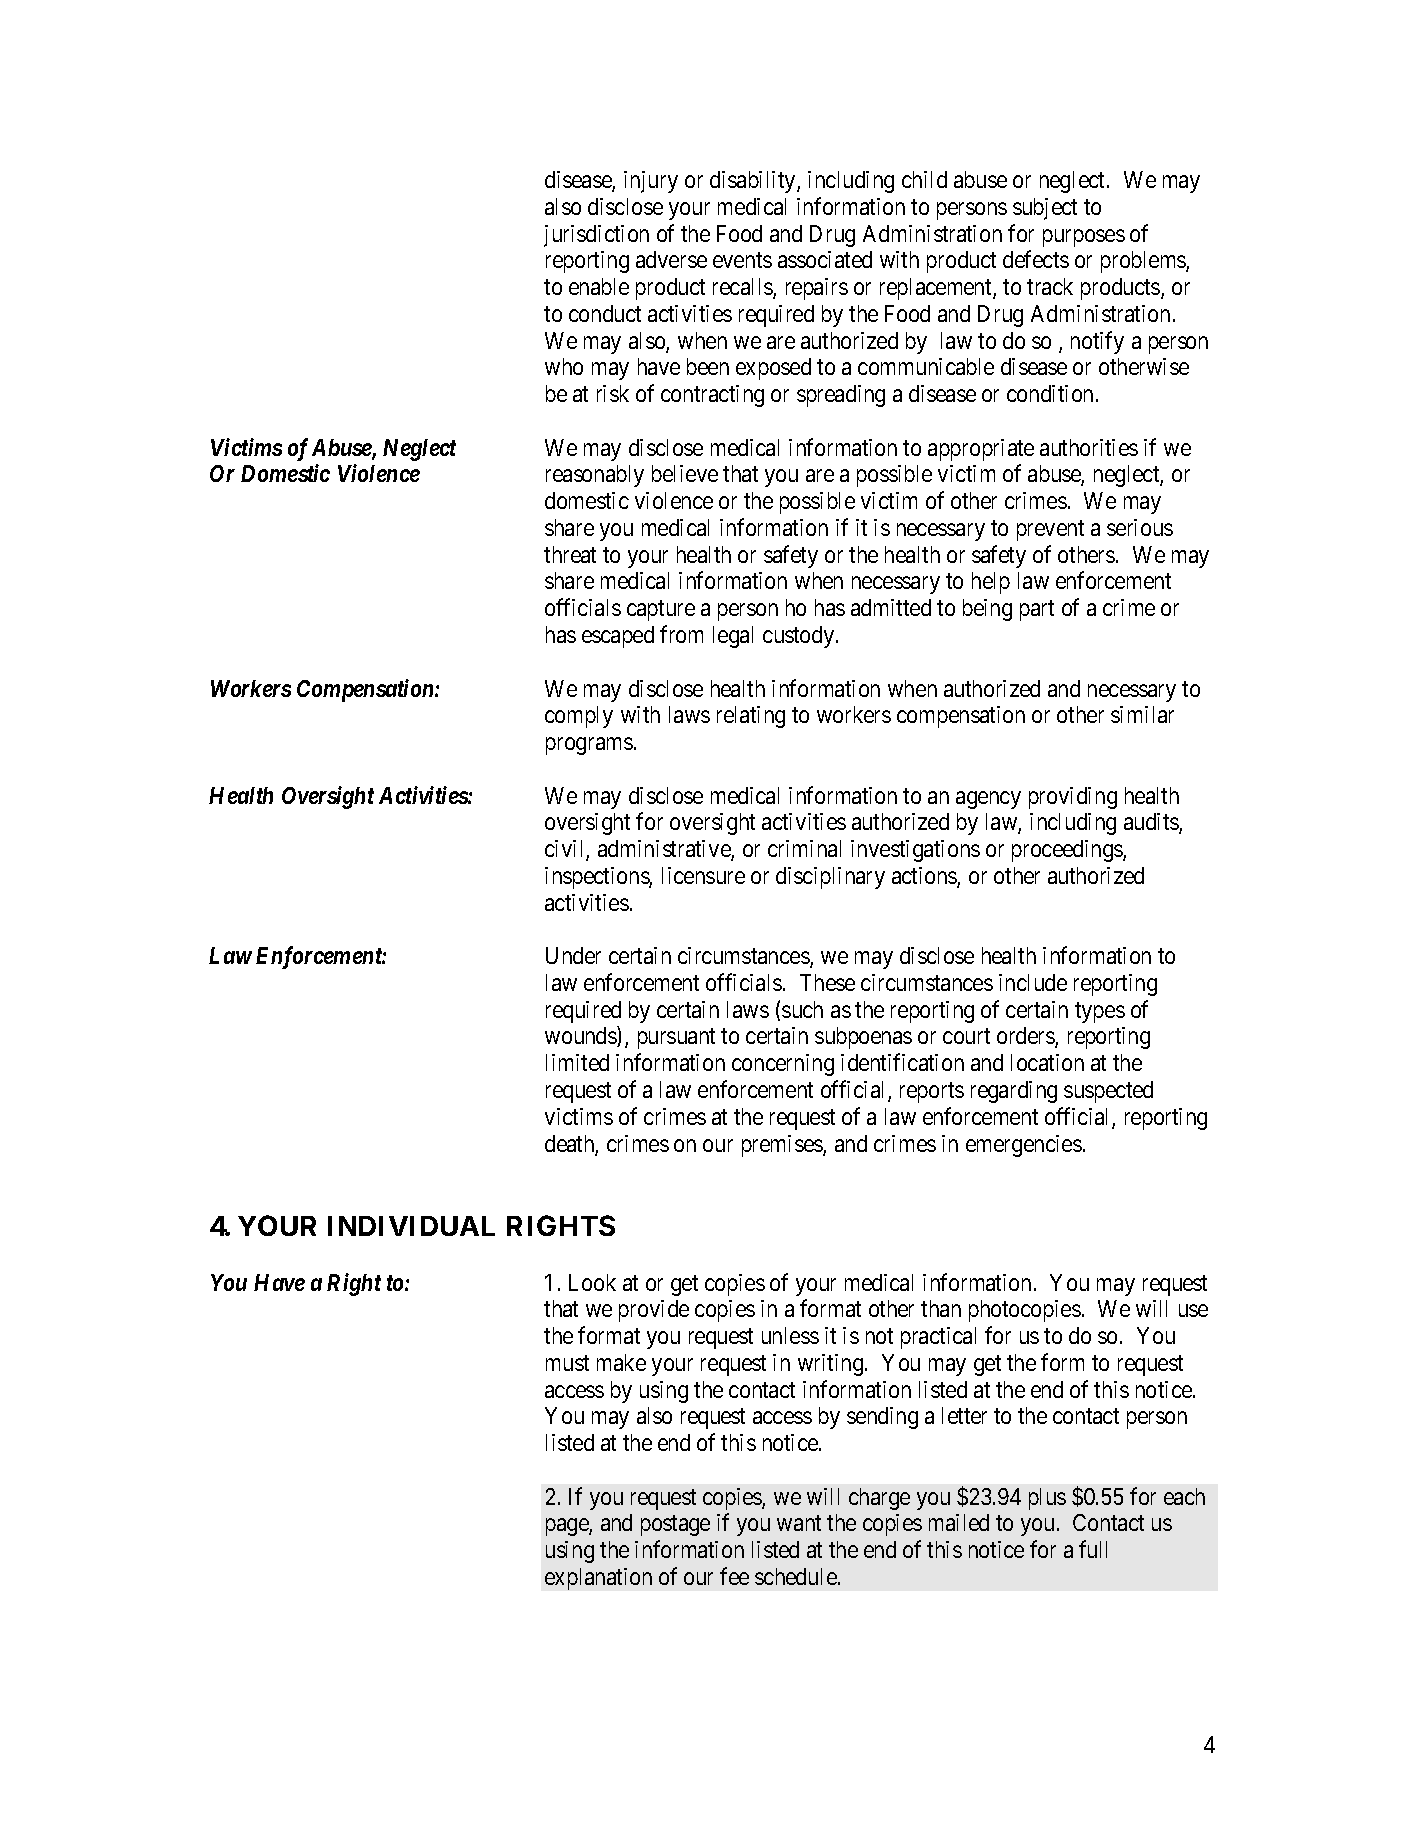 This screenshot has width=1424, height=1843. Describe the element at coordinates (1084, 238) in the screenshot. I see `purposes` at that location.
